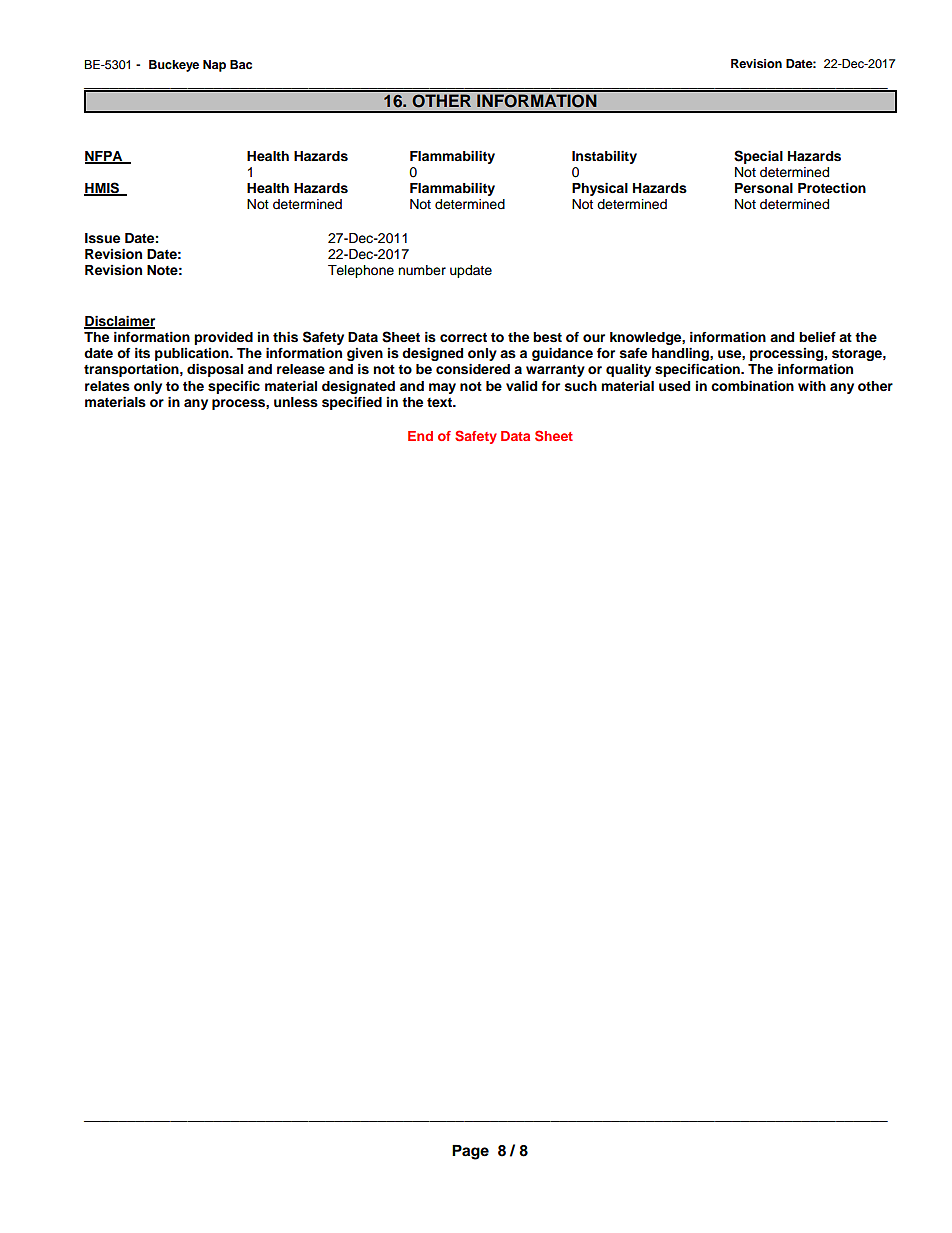 Image resolution: width=952 pixels, height=1233 pixels. I want to click on unless, so click(296, 402).
